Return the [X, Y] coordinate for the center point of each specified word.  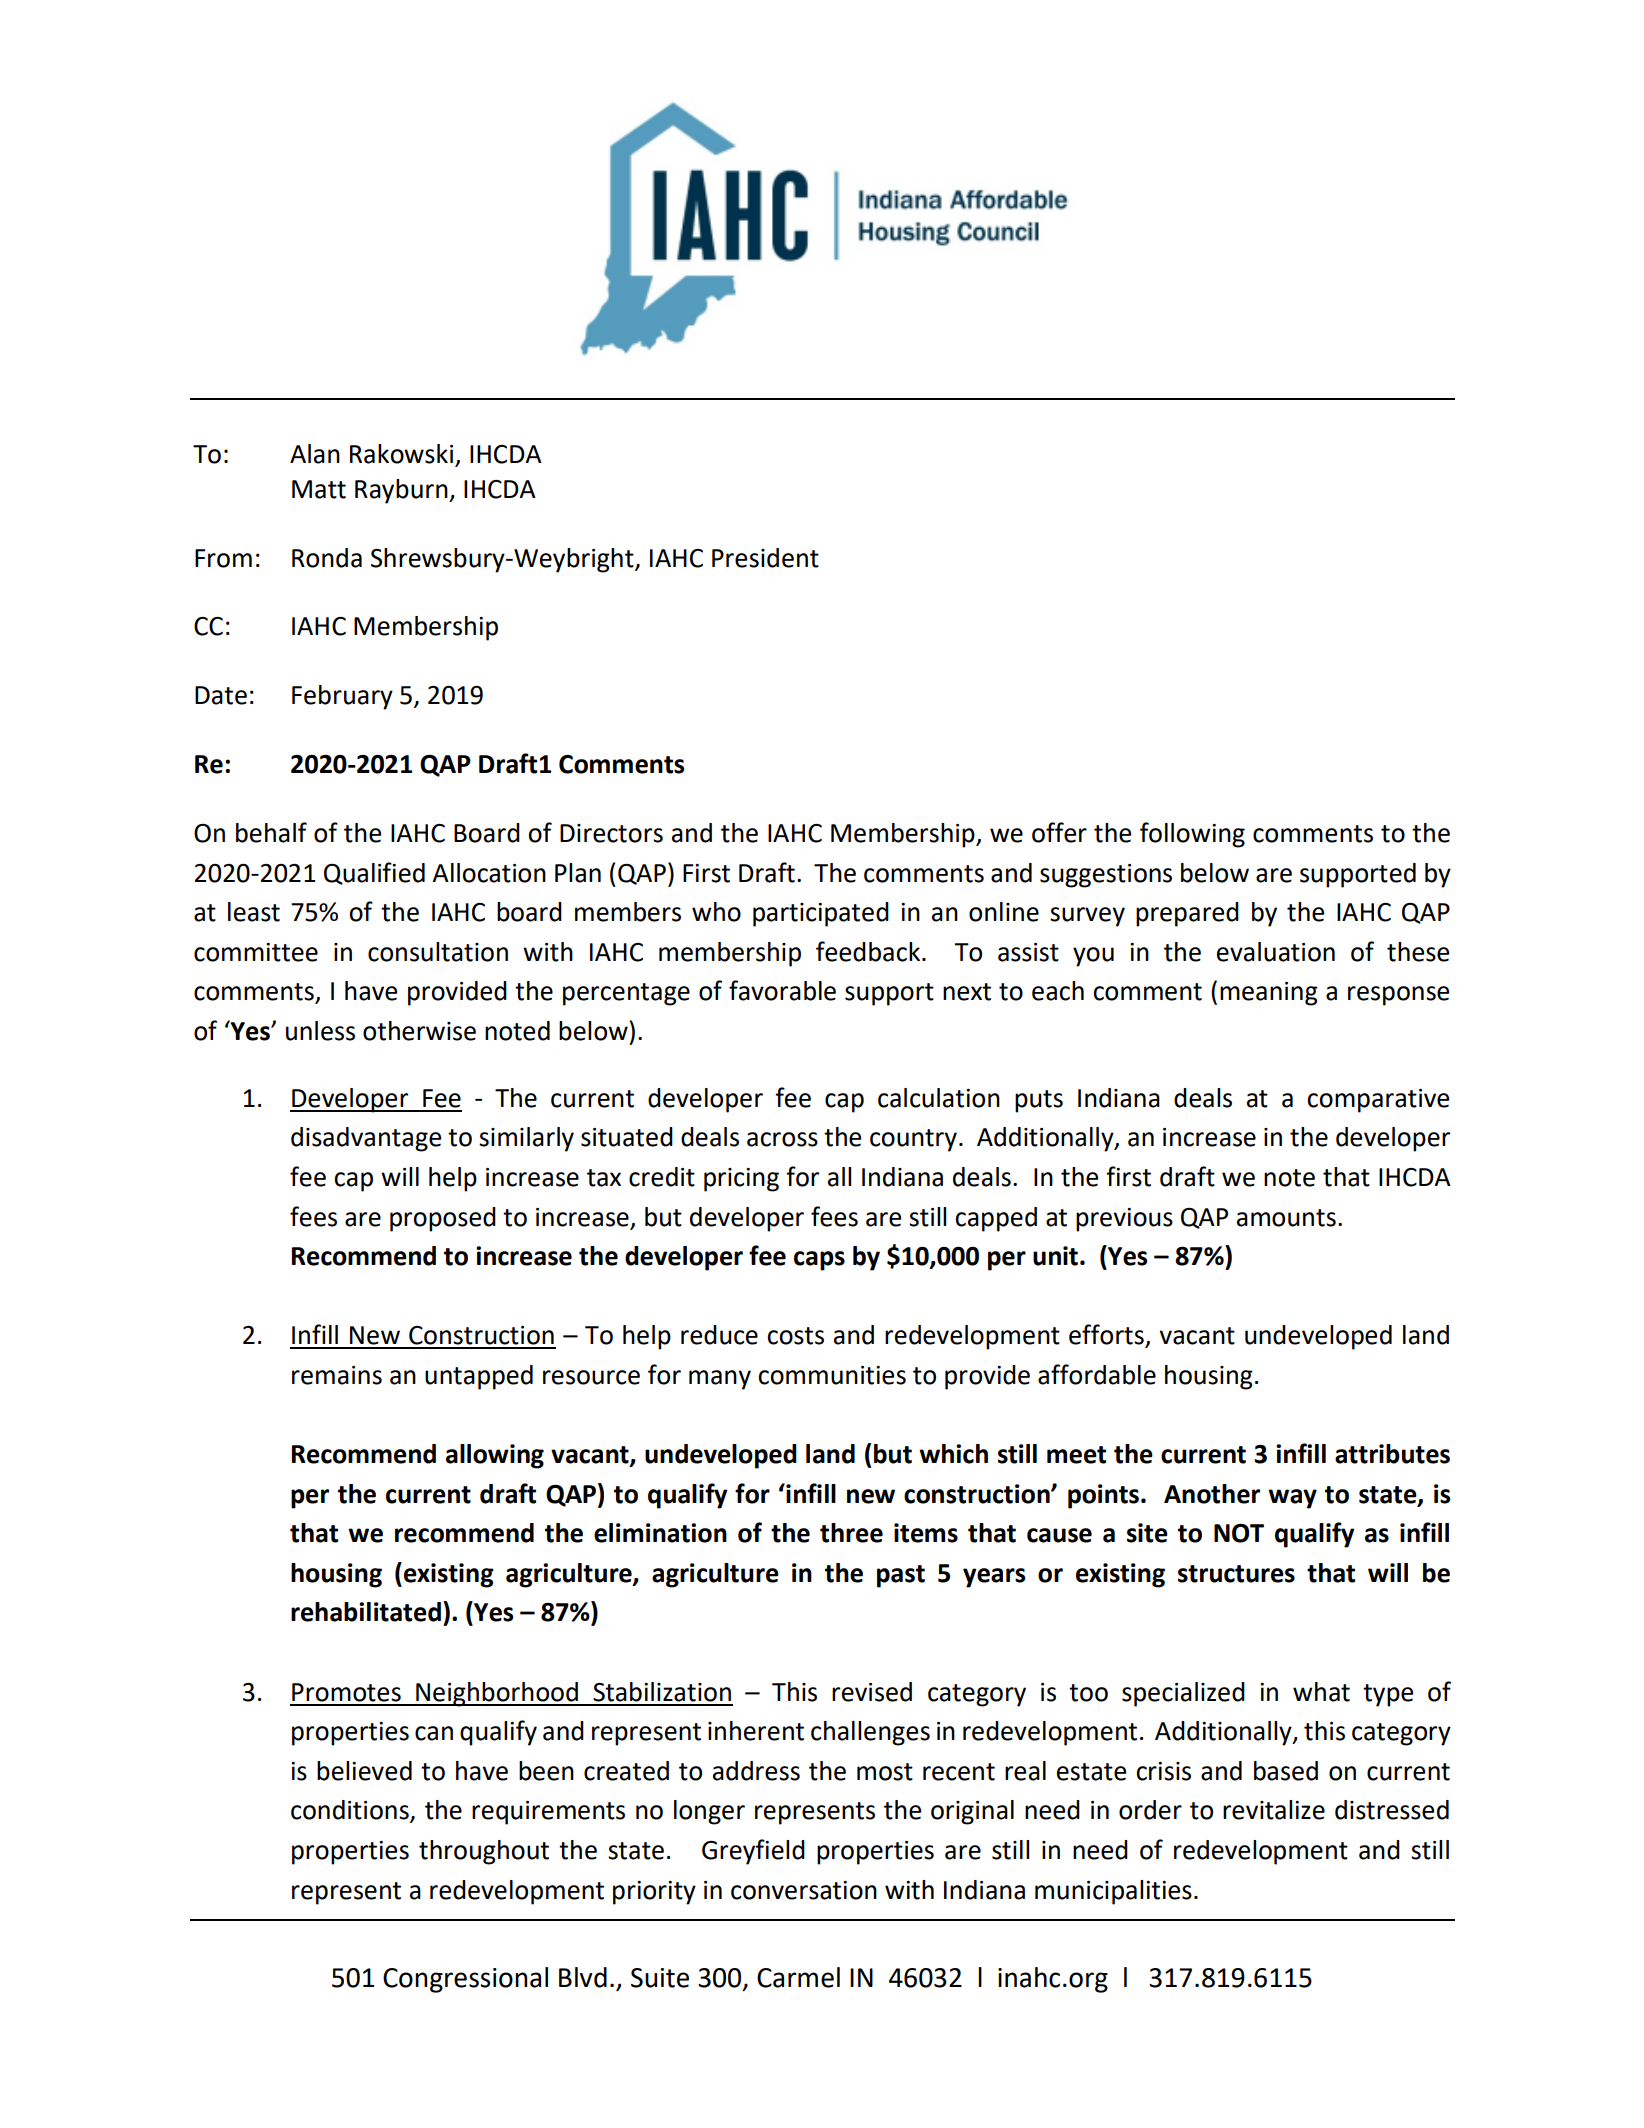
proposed [443, 1219]
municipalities [1113, 1892]
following [1192, 835]
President [765, 558]
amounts [1286, 1218]
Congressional [465, 1980]
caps [819, 1261]
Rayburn [402, 491]
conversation [804, 1890]
